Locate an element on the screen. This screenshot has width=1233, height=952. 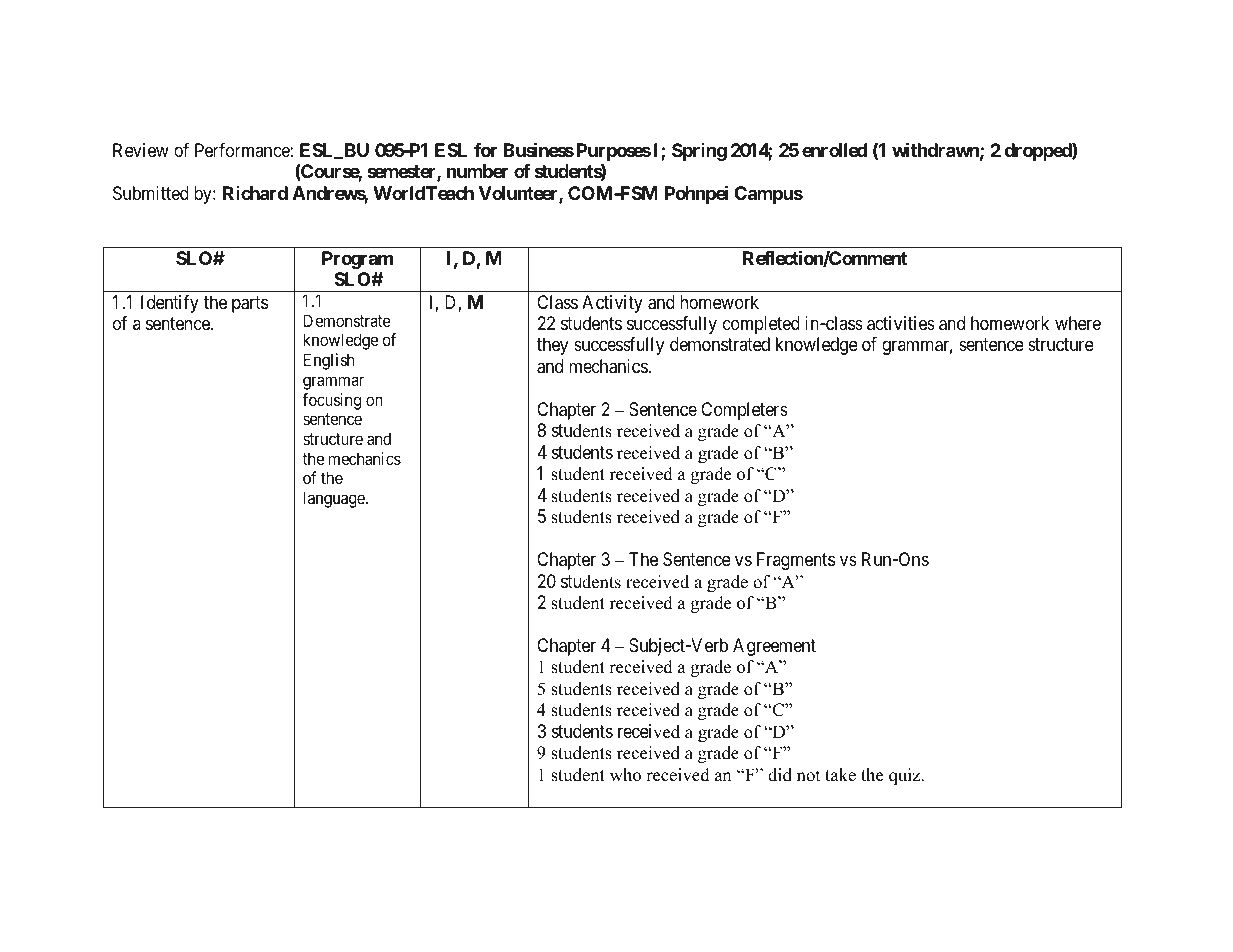
Fragments is located at coordinates (796, 561).
